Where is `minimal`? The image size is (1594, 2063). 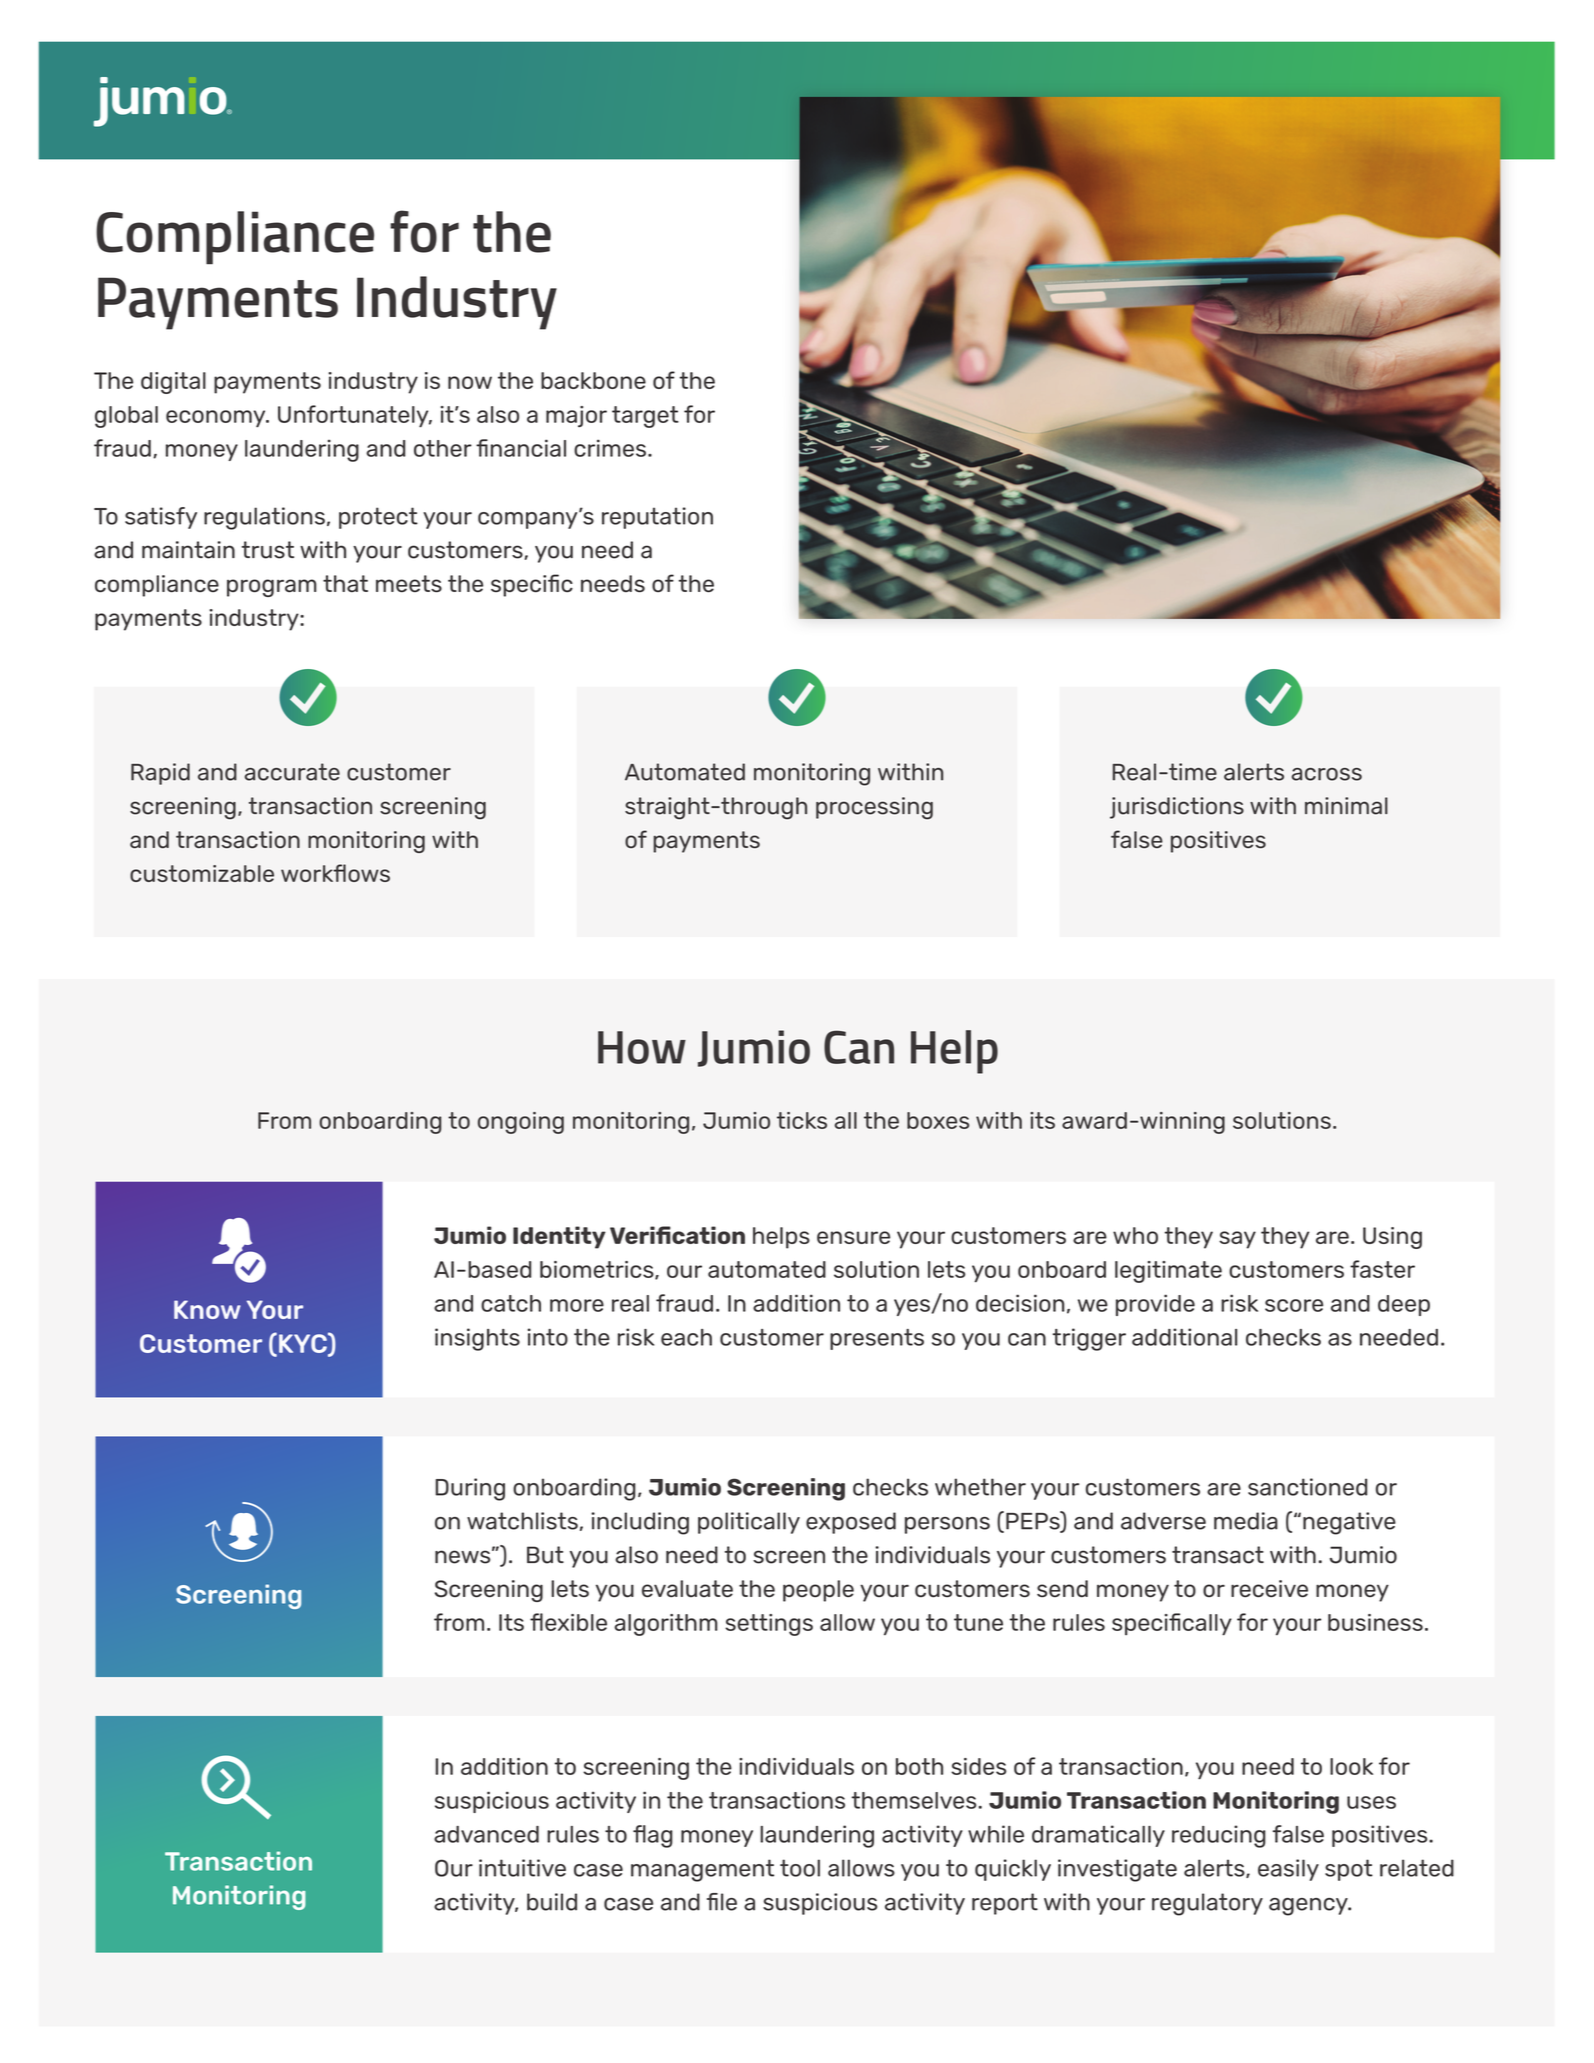
minimal is located at coordinates (1346, 806).
